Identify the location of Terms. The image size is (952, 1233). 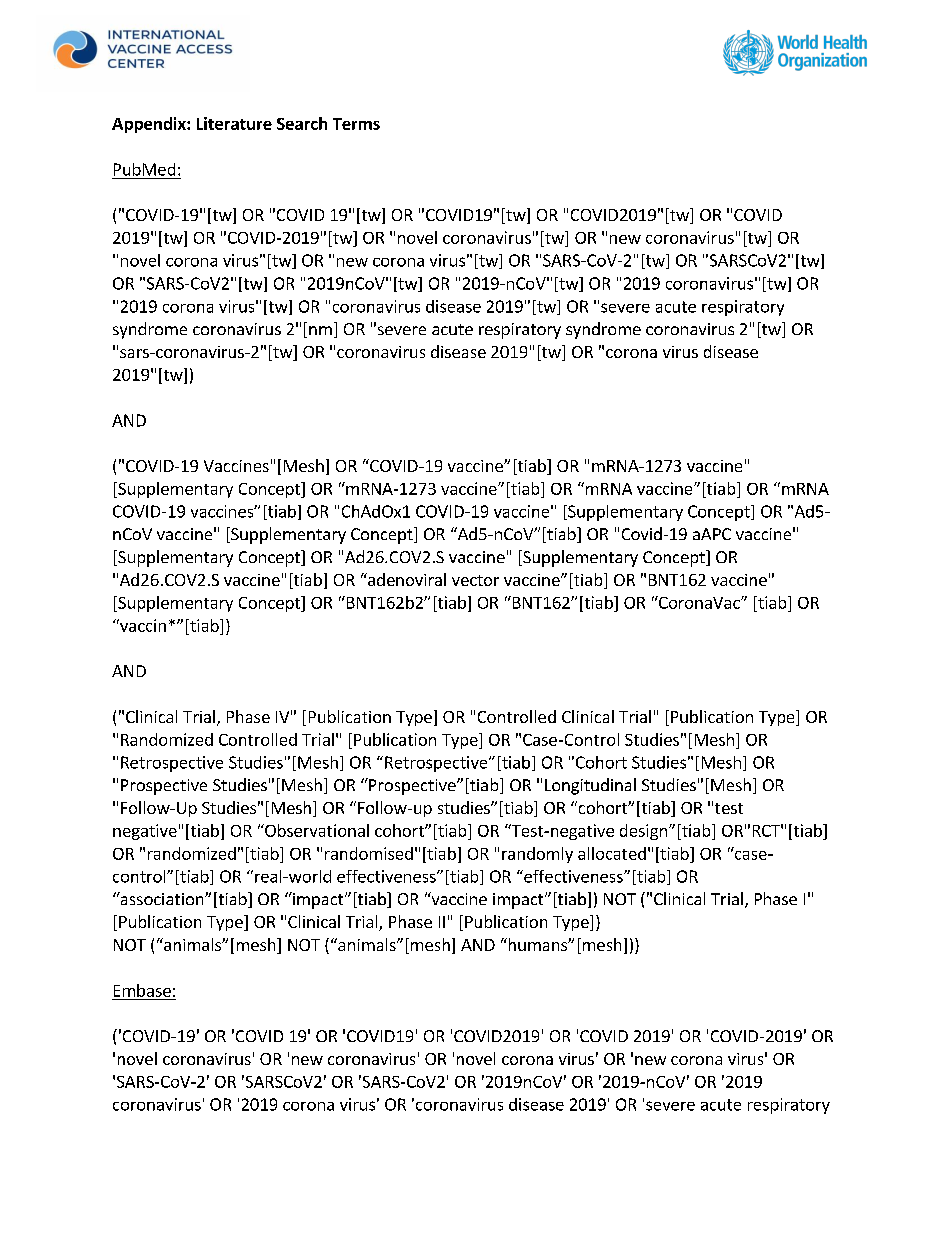
(356, 124).
